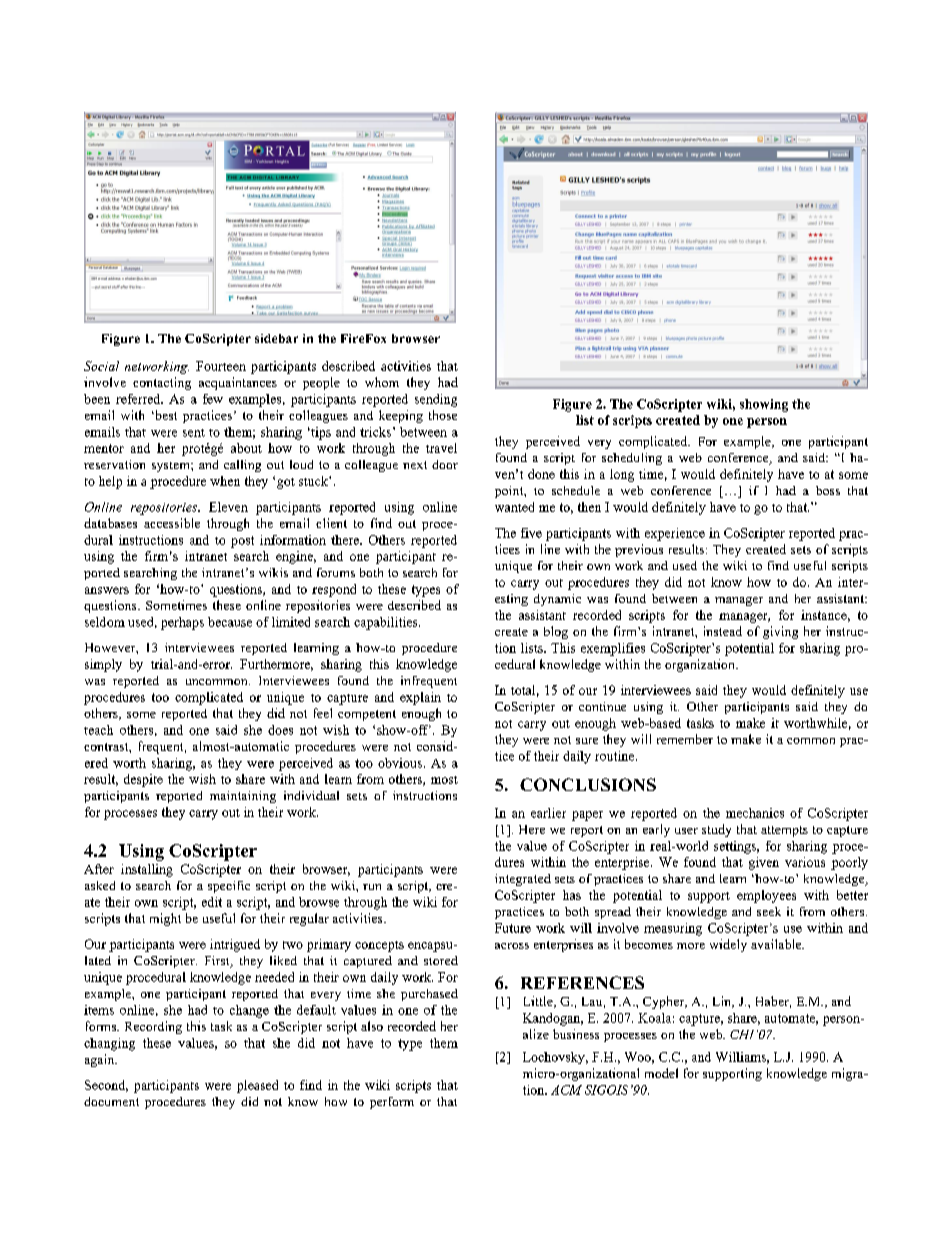  What do you see at coordinates (392, 1103) in the image?
I see `perform` at bounding box center [392, 1103].
